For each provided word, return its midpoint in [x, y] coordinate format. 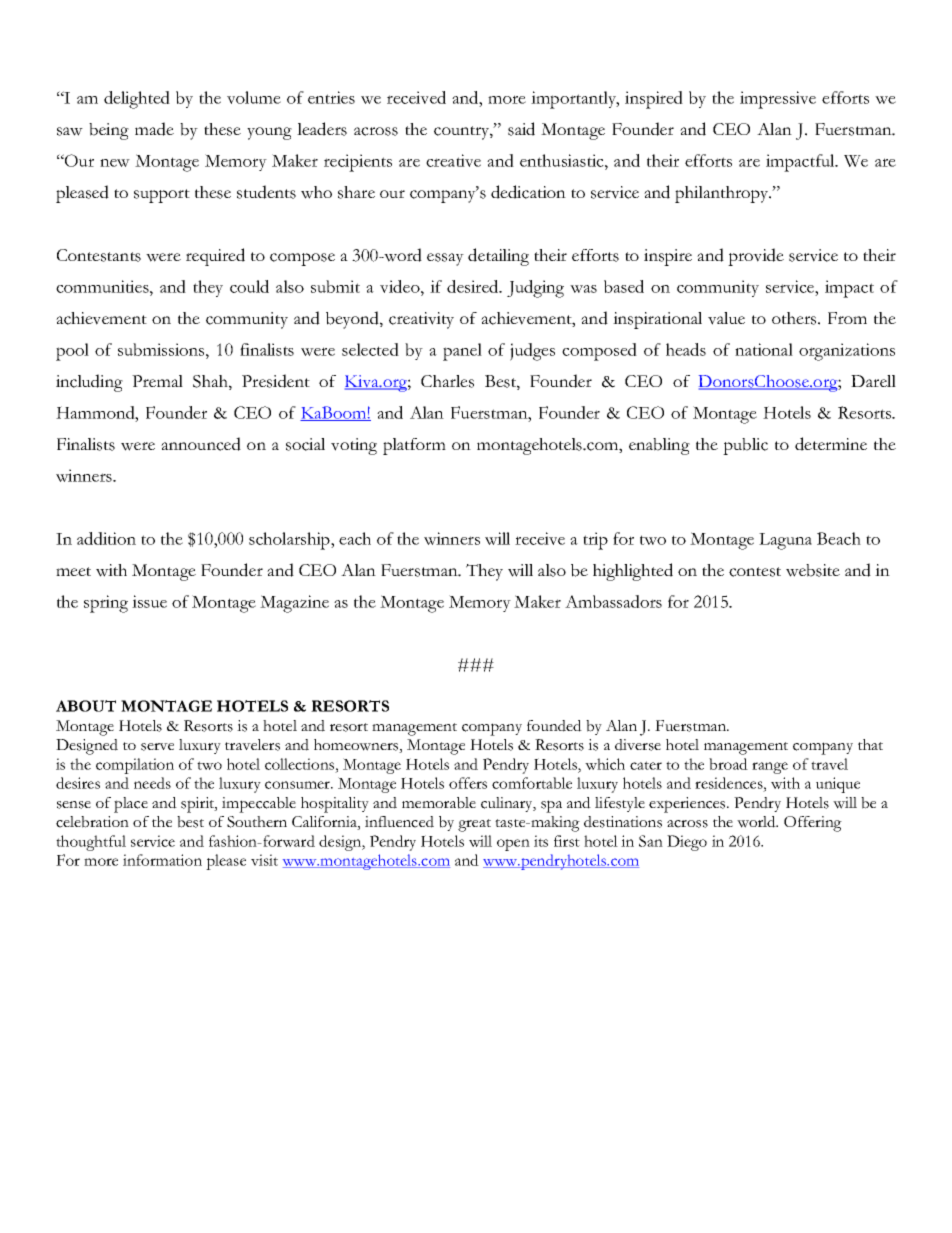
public [745, 446]
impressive [778, 100]
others [795, 318]
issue [149, 601]
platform [414, 446]
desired [474, 286]
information [162, 860]
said [521, 129]
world [757, 822]
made [154, 129]
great [474, 825]
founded [554, 726]
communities [103, 286]
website [813, 570]
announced [201, 444]
